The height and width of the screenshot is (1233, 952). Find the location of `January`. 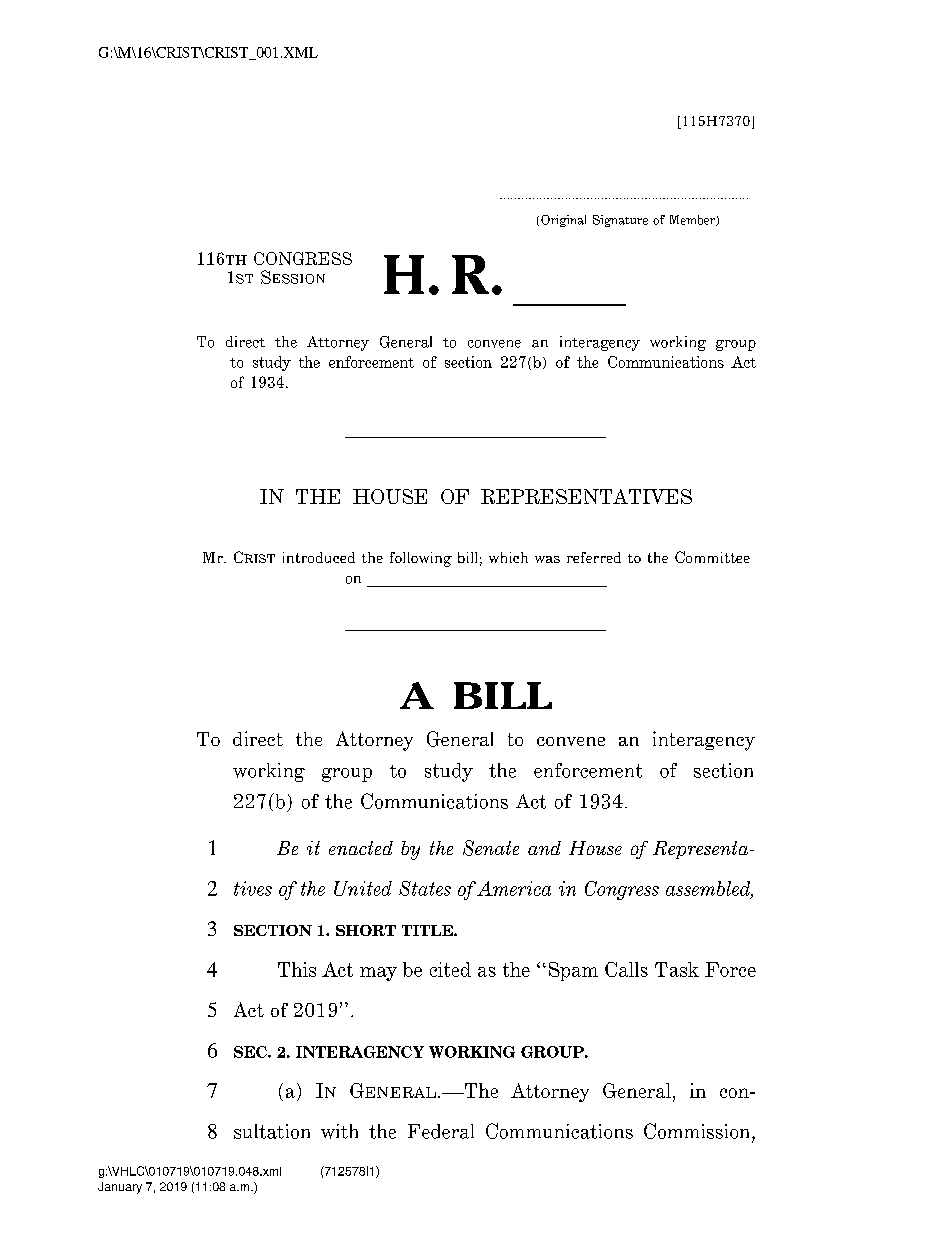

January is located at coordinates (120, 1188).
